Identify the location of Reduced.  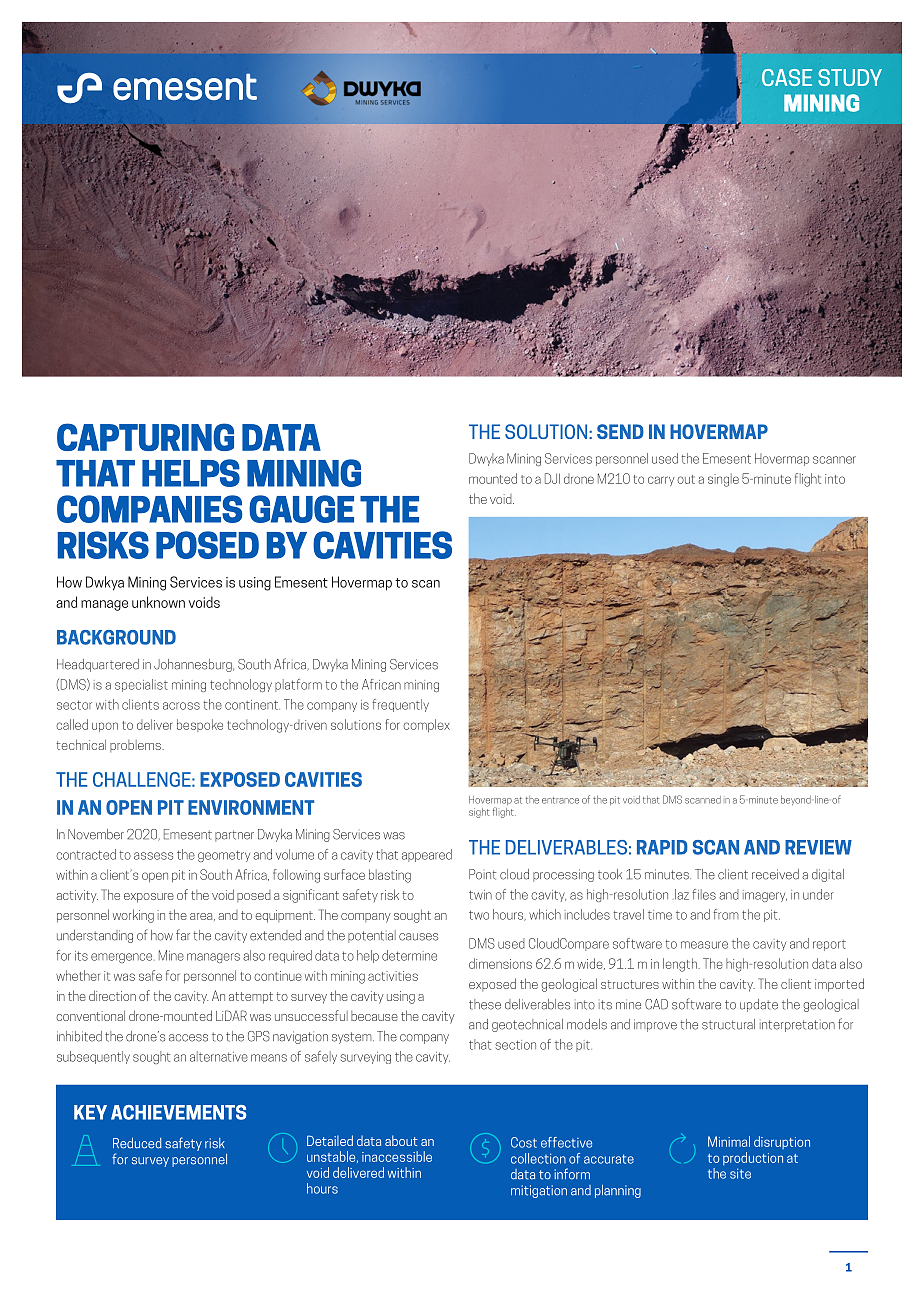
(137, 1143).
